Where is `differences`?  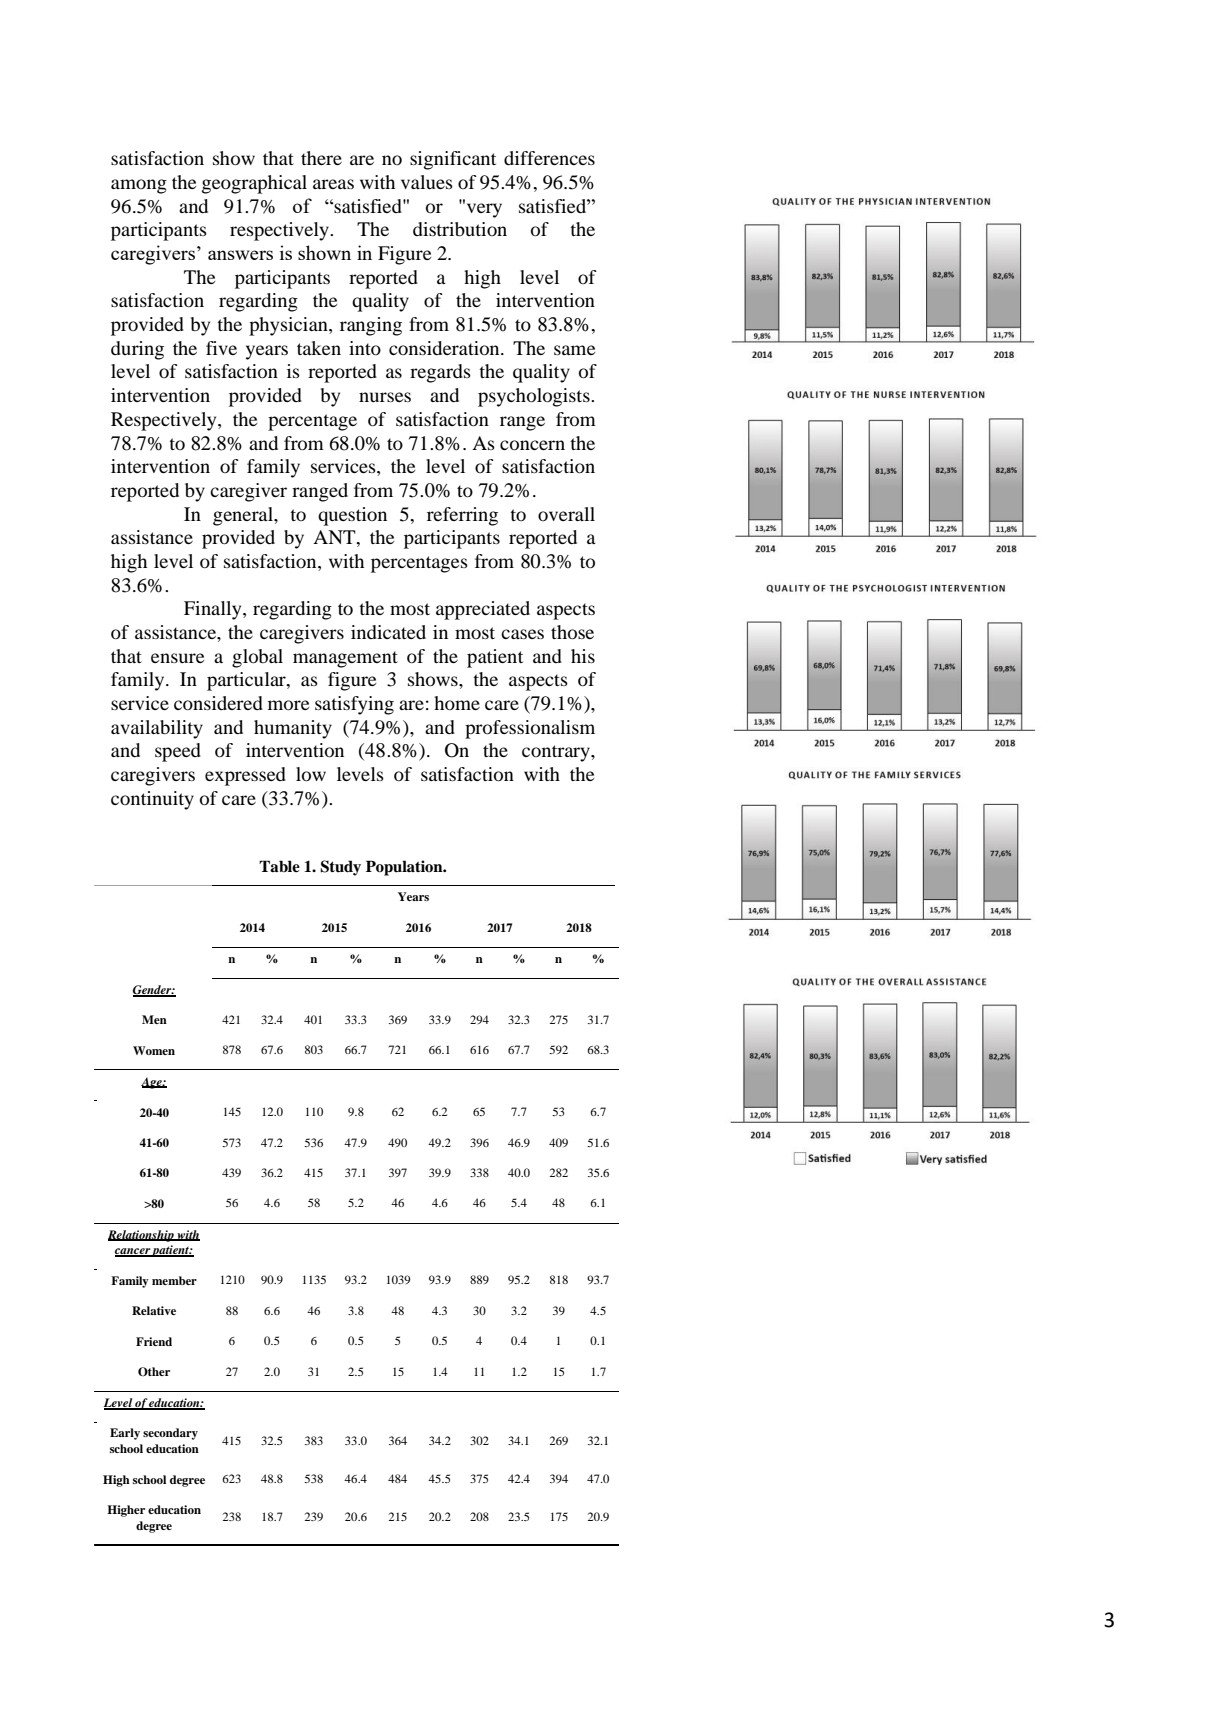 differences is located at coordinates (549, 158).
